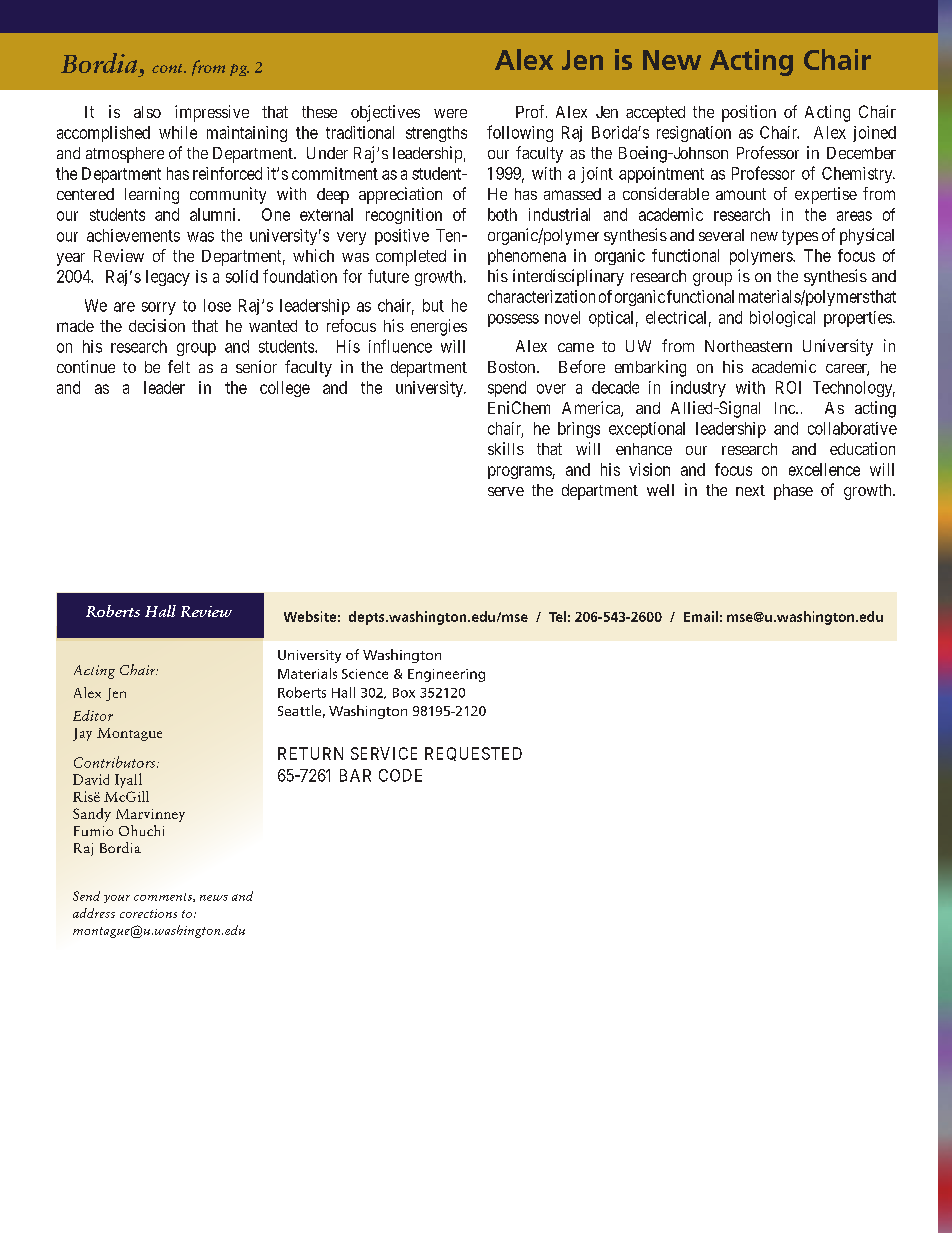 Image resolution: width=952 pixels, height=1233 pixels. What do you see at coordinates (178, 132) in the screenshot?
I see `while` at bounding box center [178, 132].
